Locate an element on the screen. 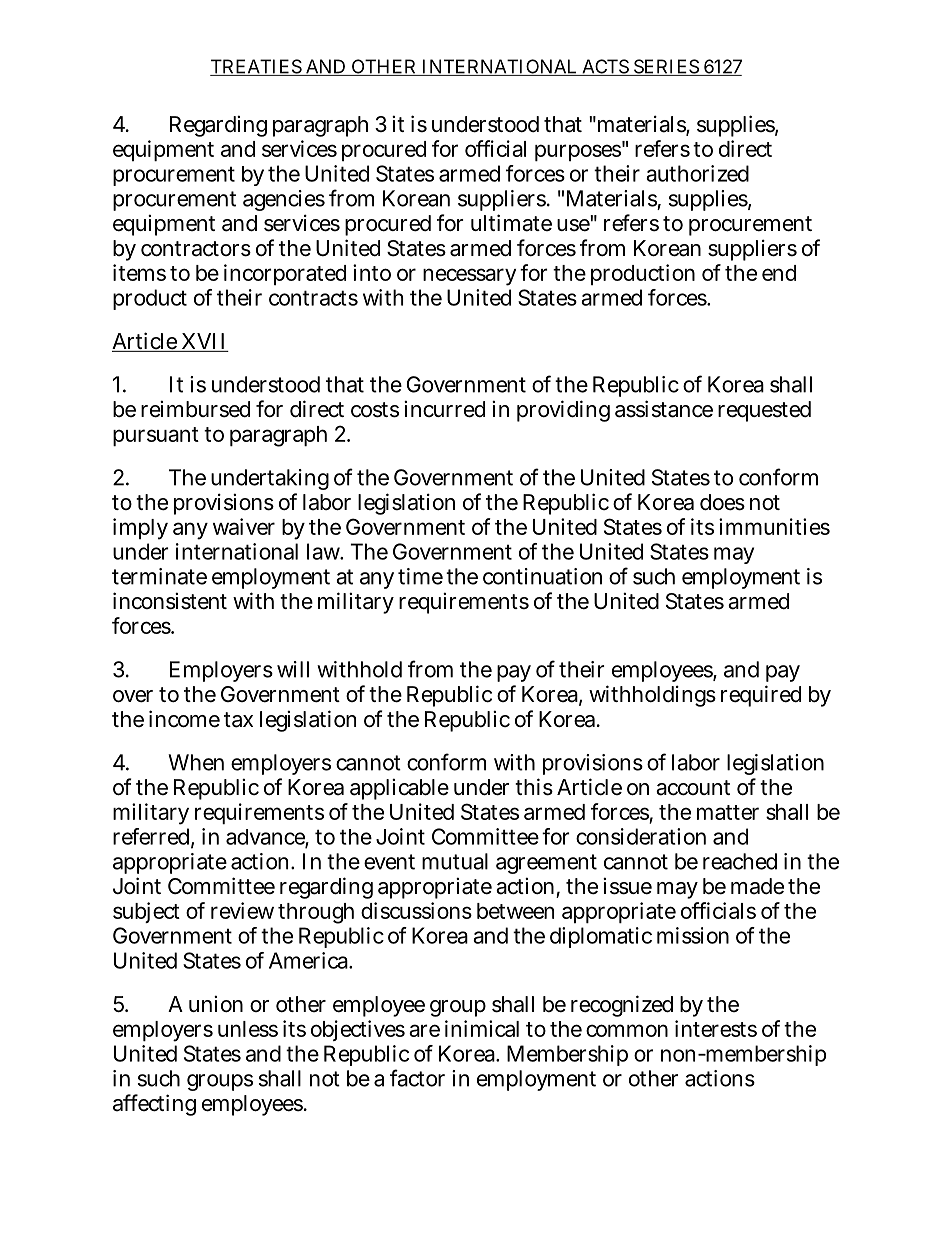  SERIES is located at coordinates (665, 67).
